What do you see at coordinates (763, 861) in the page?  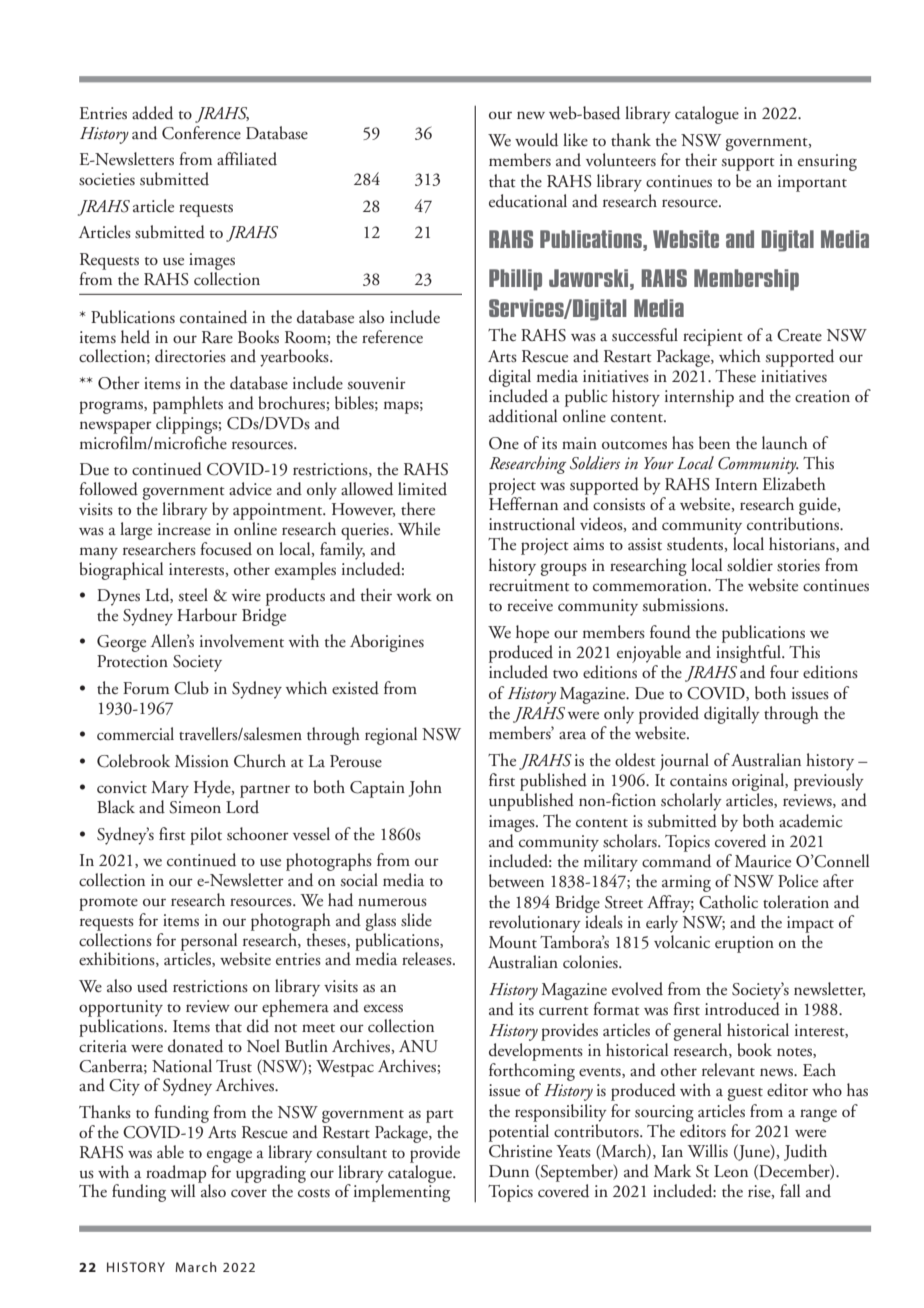 I see `Maurice` at bounding box center [763, 861].
